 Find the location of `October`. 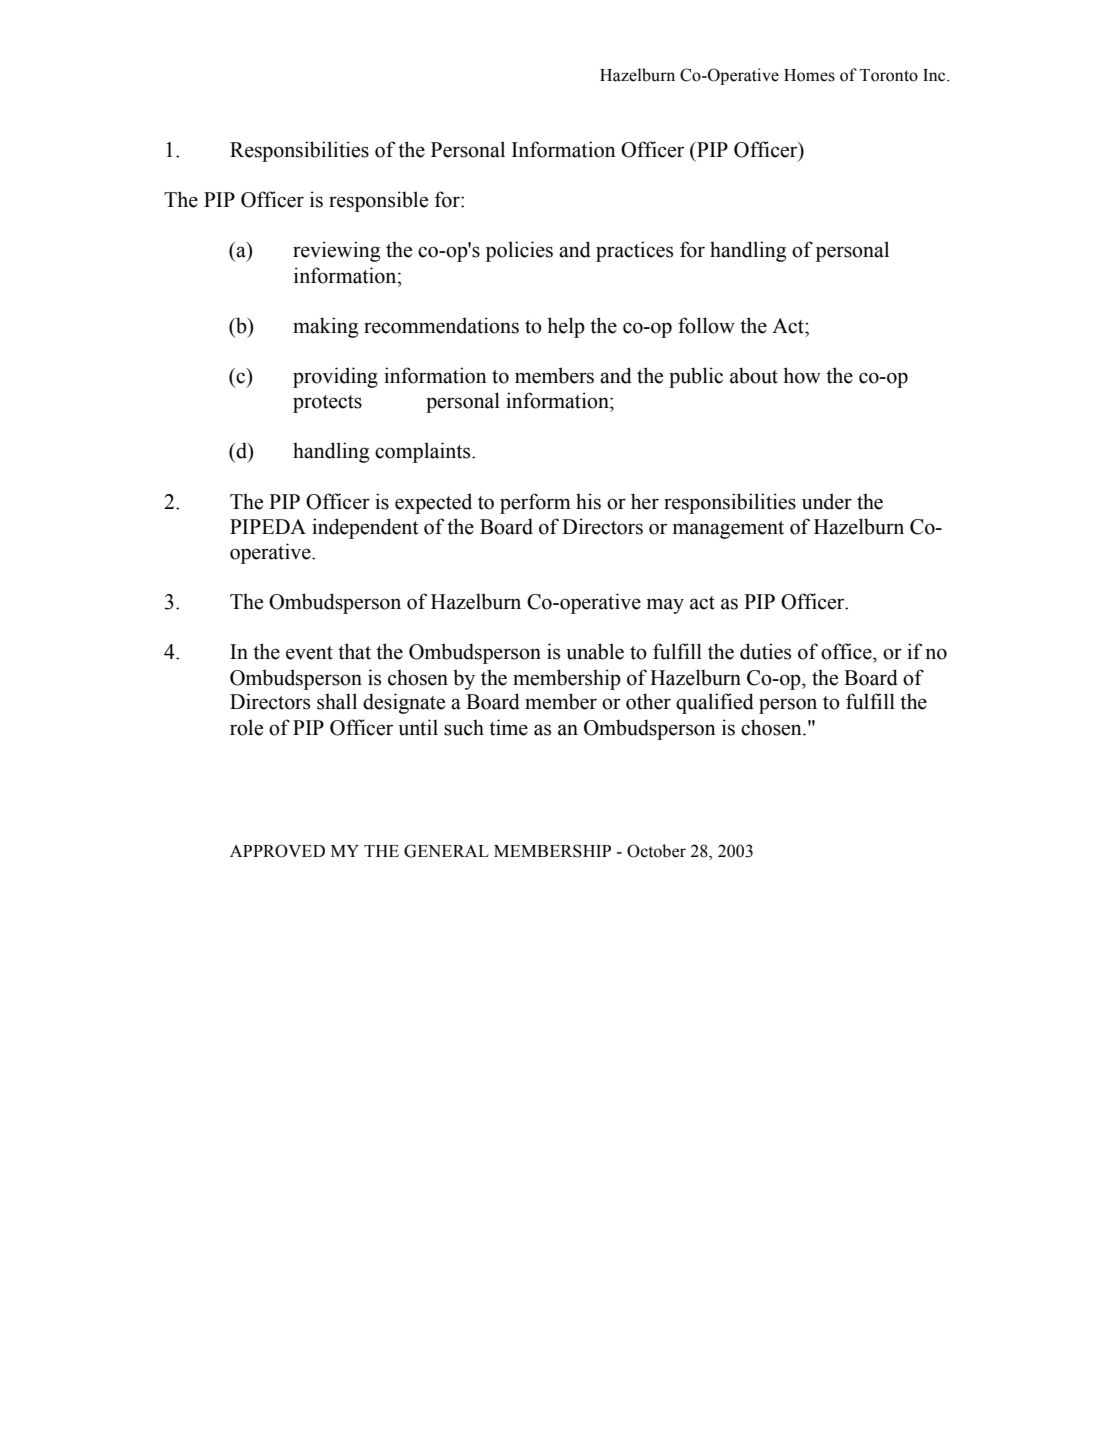

October is located at coordinates (656, 851).
